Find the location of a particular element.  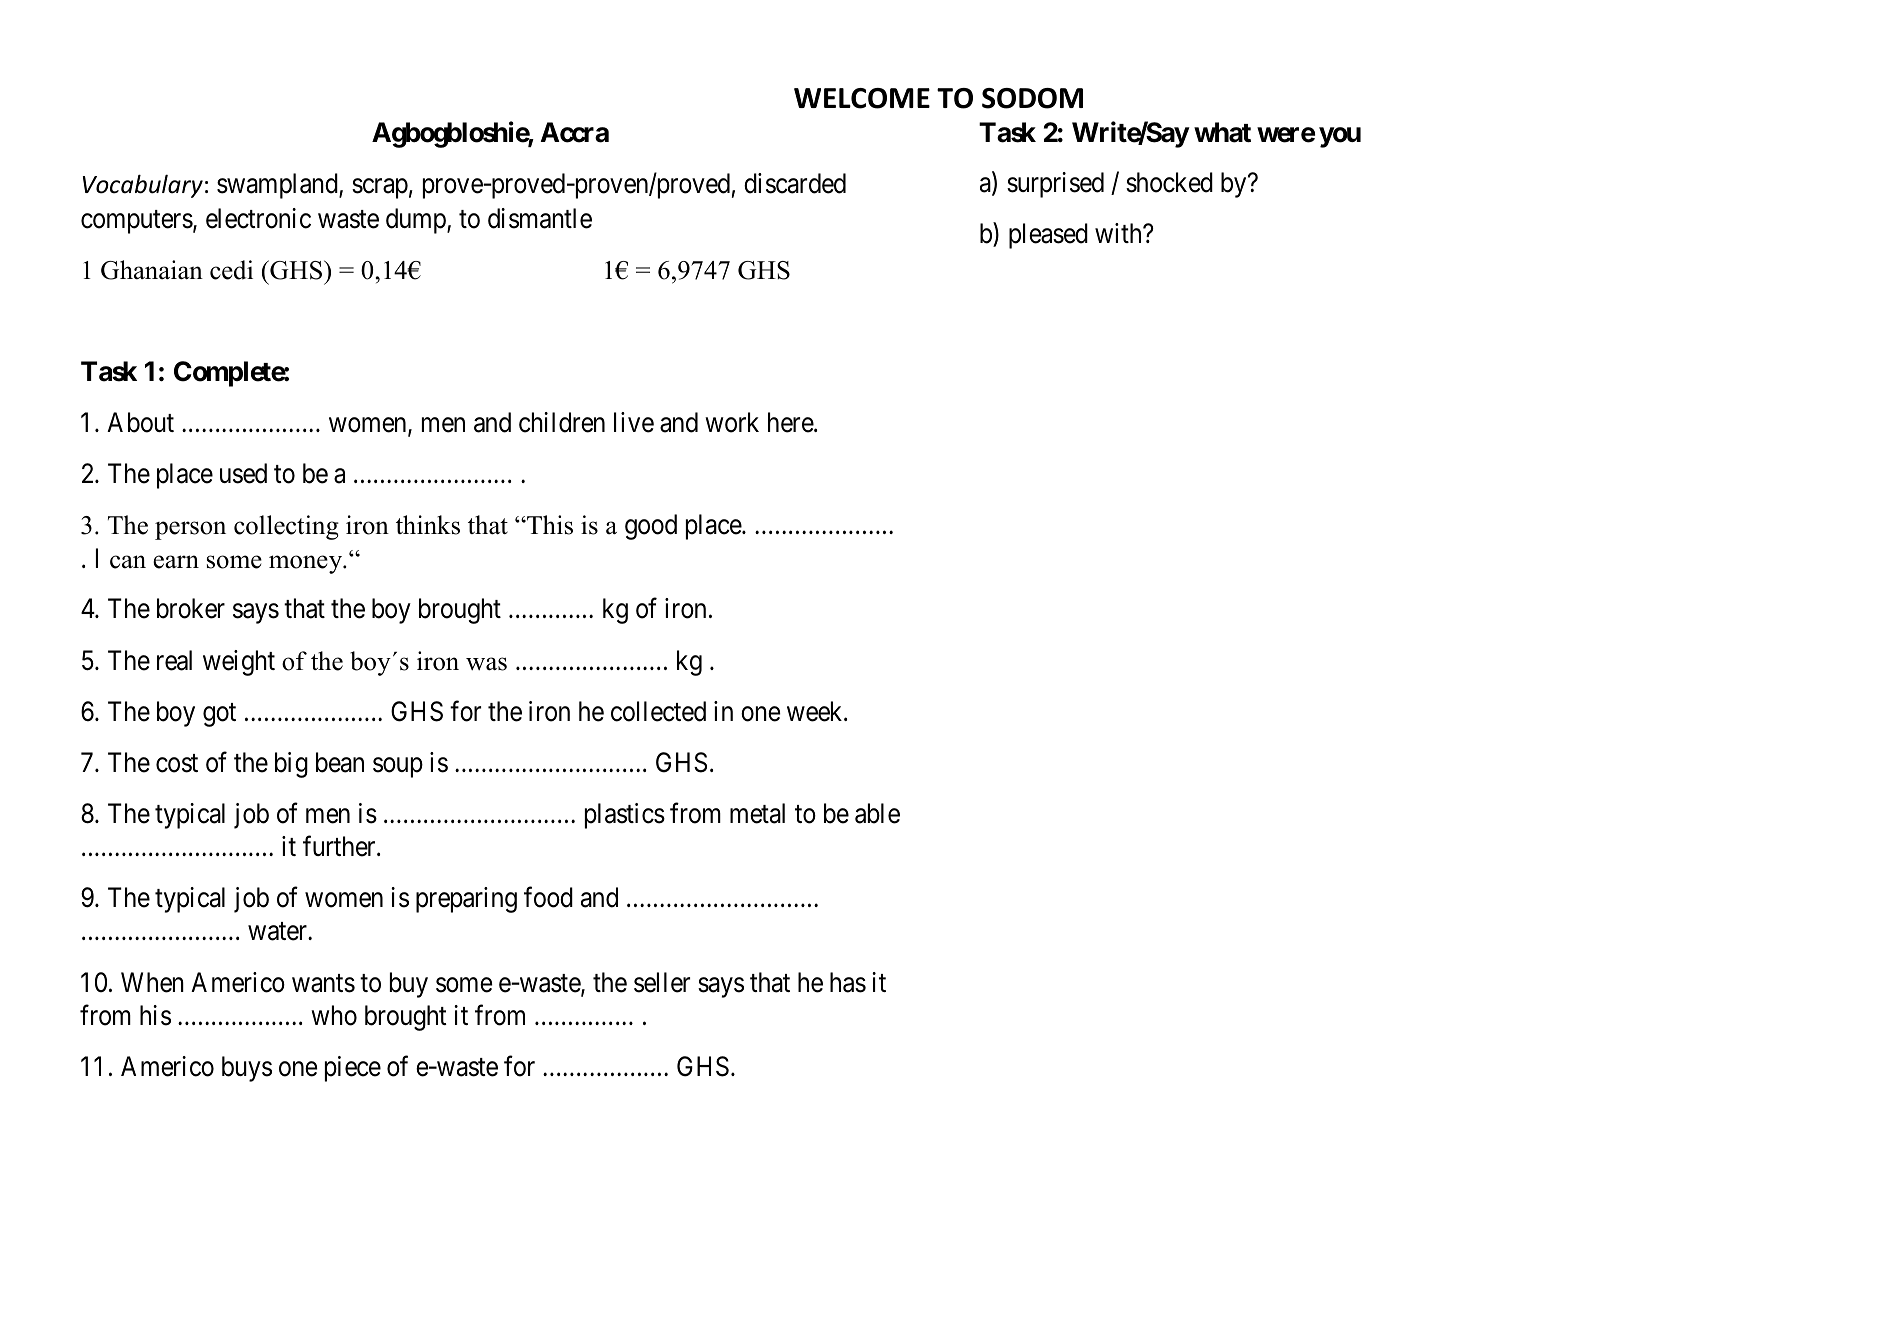

further is located at coordinates (340, 846).
